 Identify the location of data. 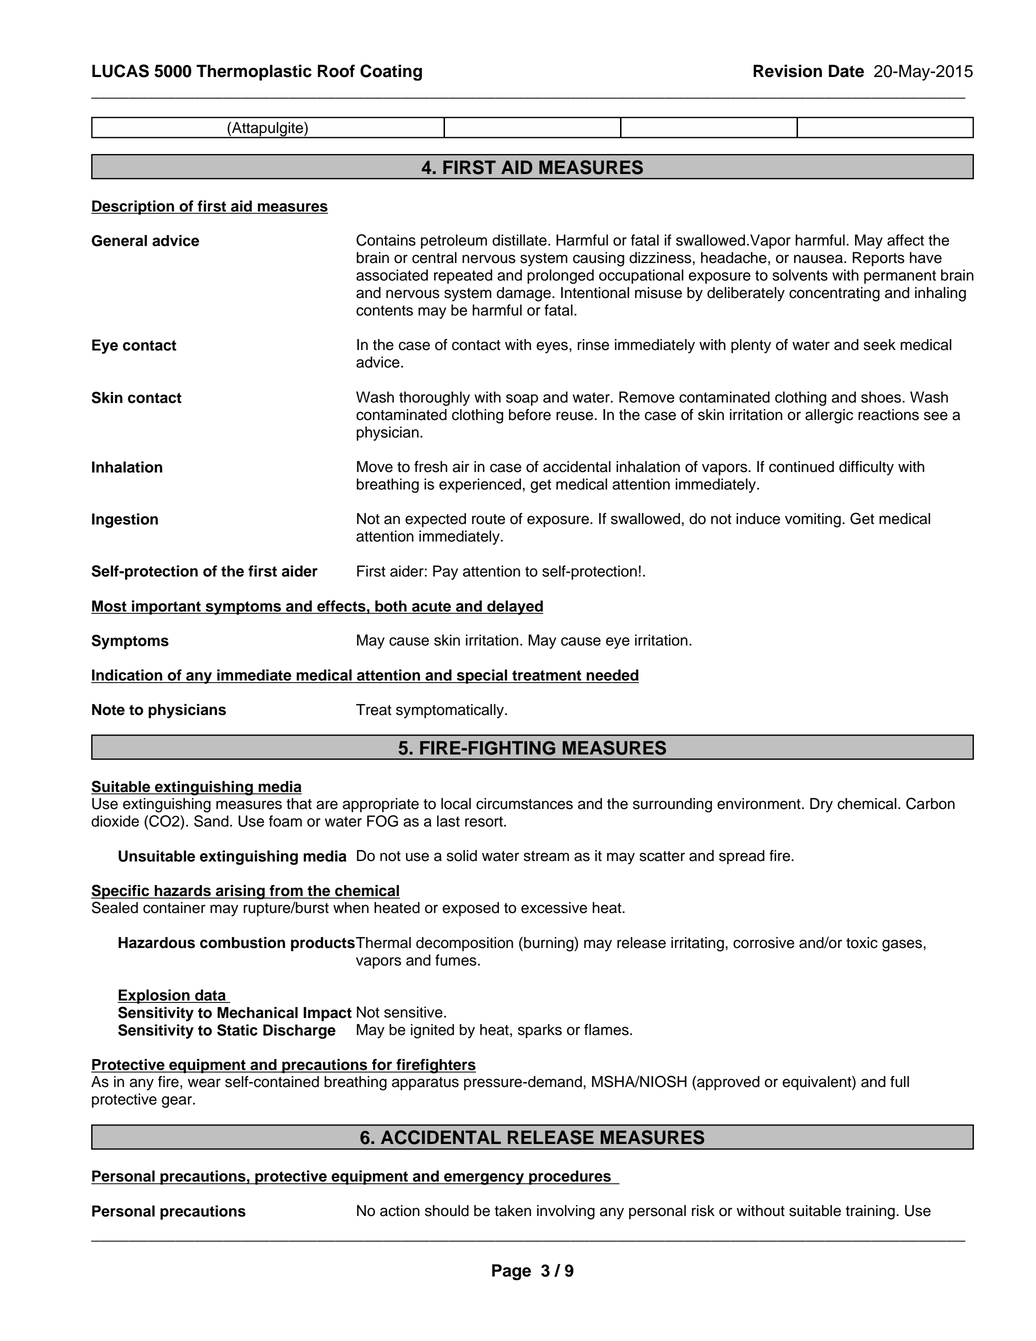
(210, 996).
